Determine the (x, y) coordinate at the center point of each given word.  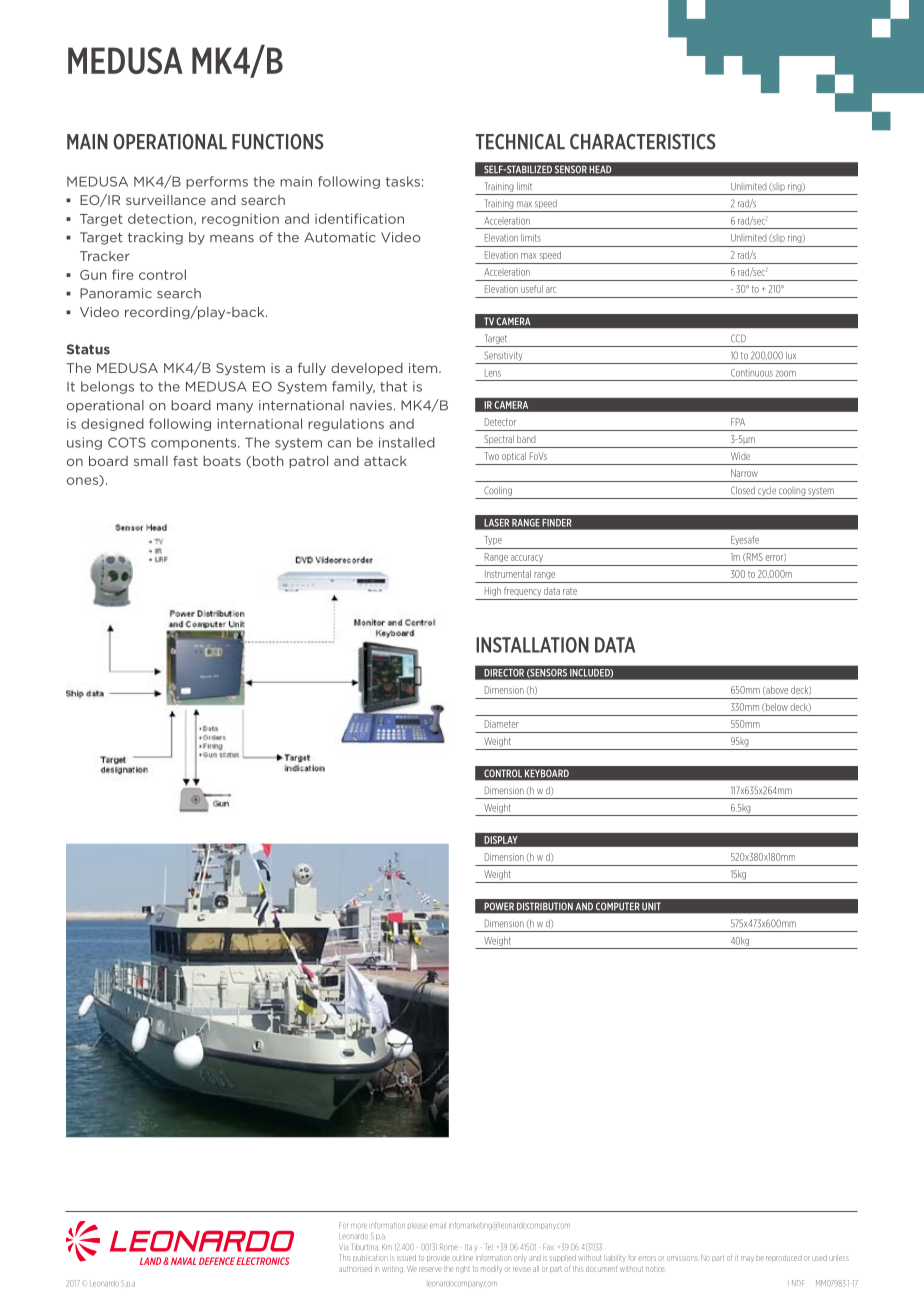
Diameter (502, 724)
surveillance (166, 200)
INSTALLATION (532, 645)
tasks (403, 181)
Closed (743, 490)
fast (185, 461)
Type (493, 540)
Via (343, 1247)
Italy (471, 1247)
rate (570, 591)
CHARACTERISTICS (643, 142)
